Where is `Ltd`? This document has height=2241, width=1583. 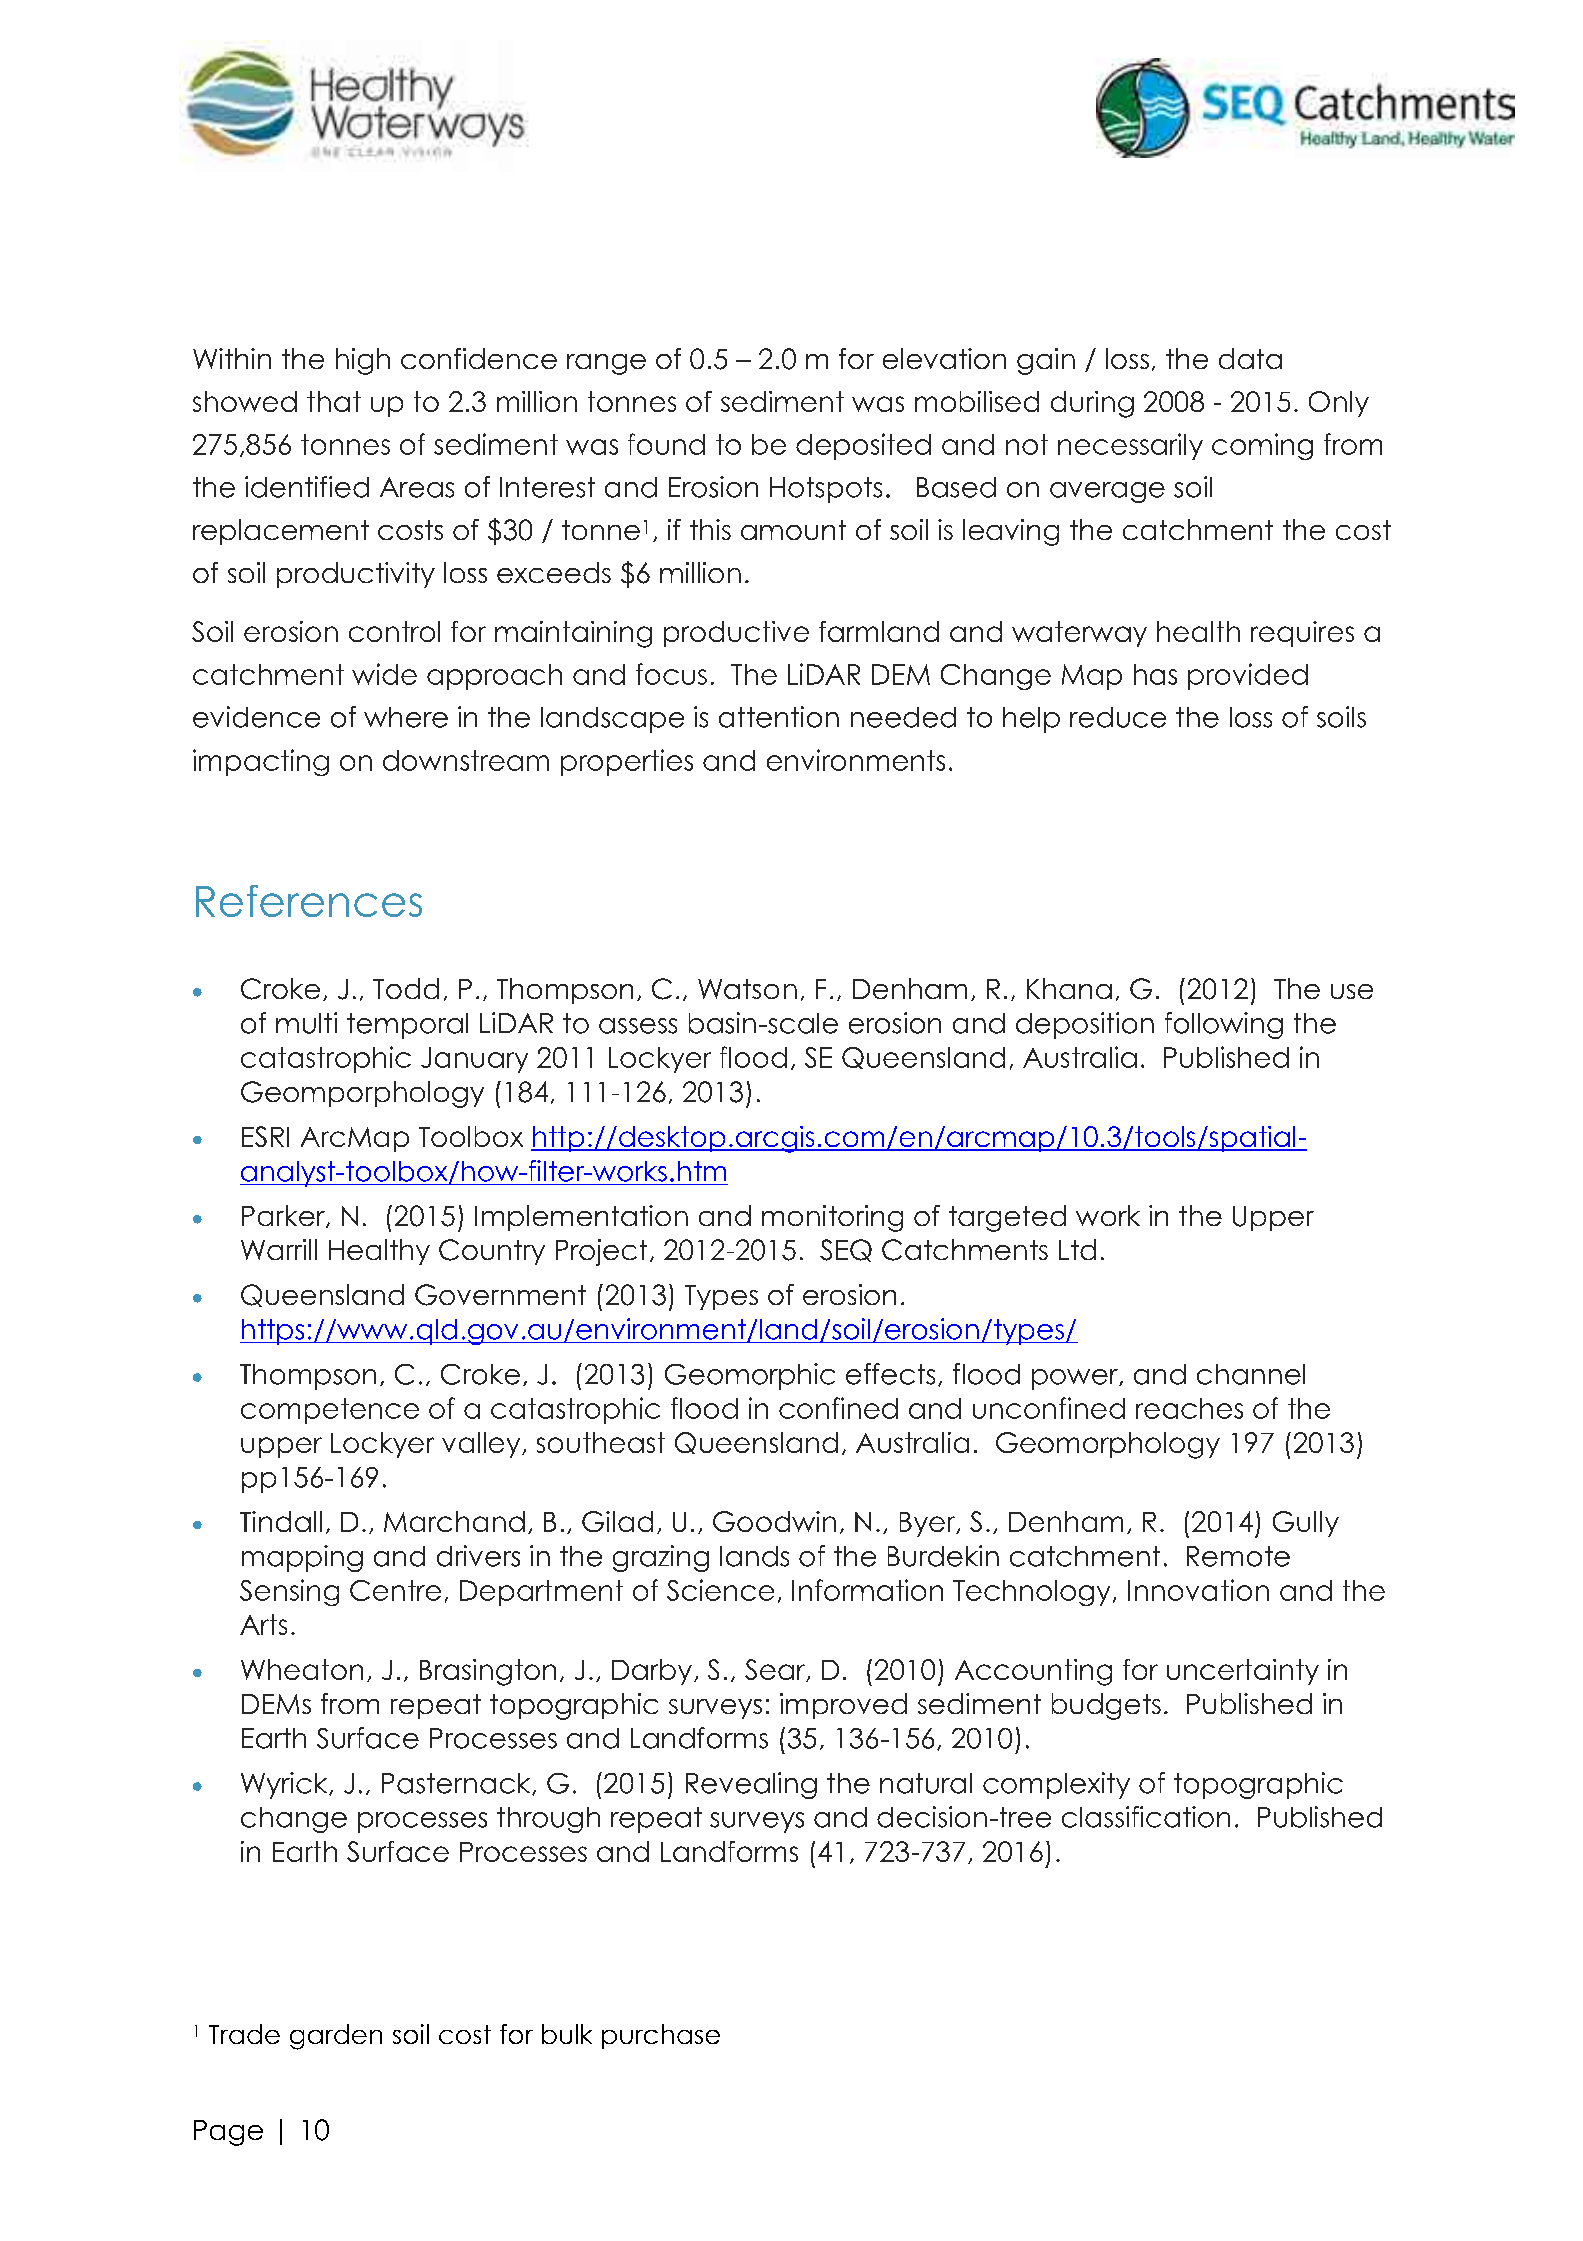
Ltd is located at coordinates (1077, 1249).
